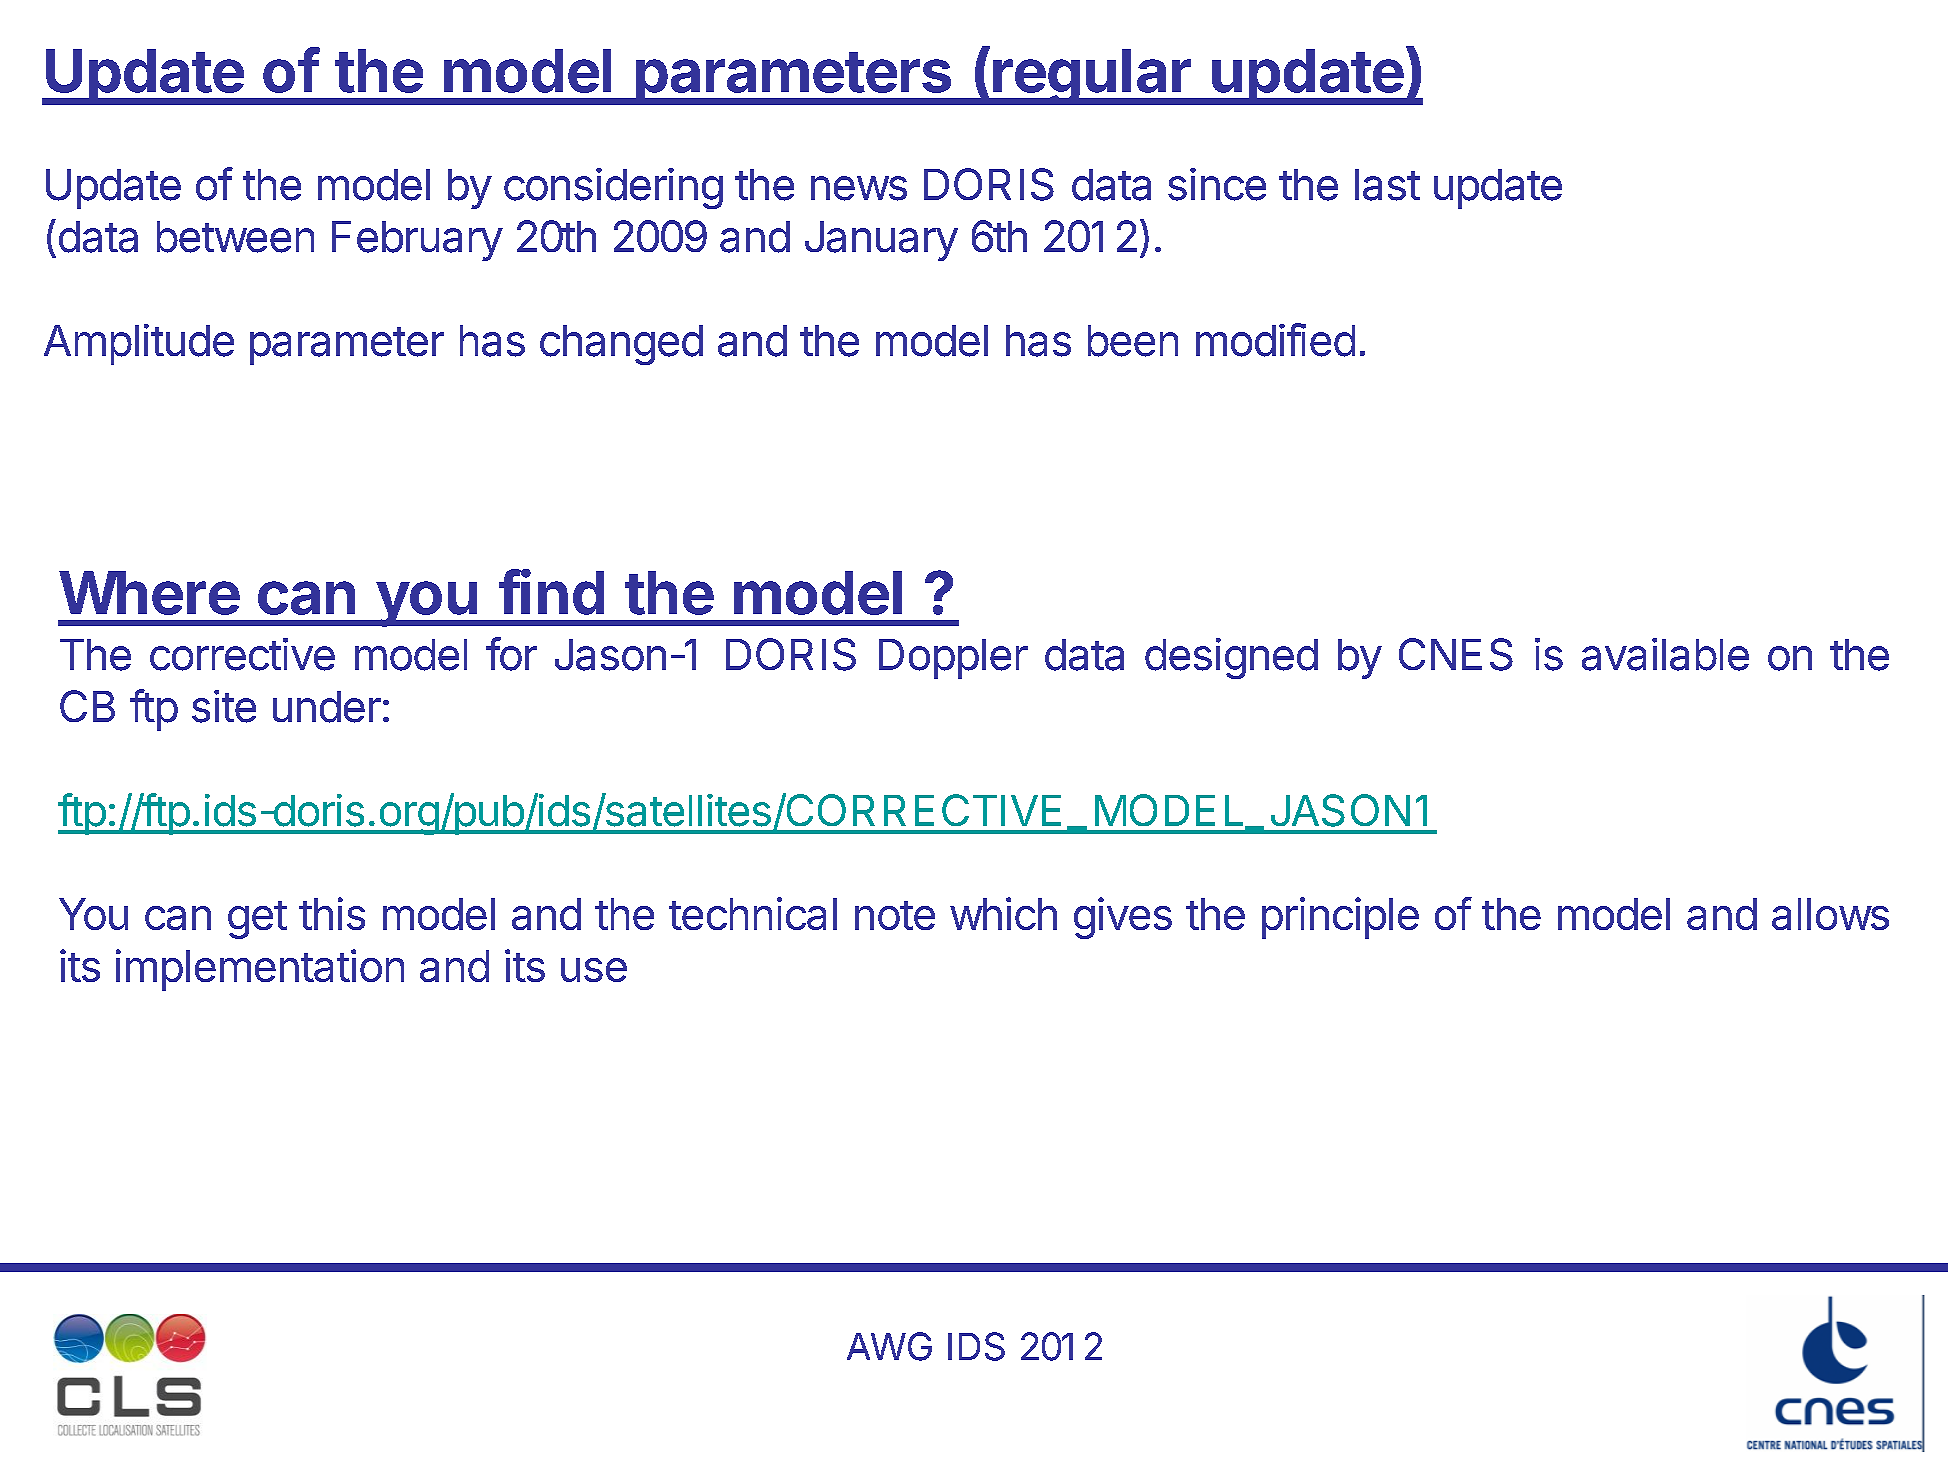  I want to click on allows, so click(1830, 914).
